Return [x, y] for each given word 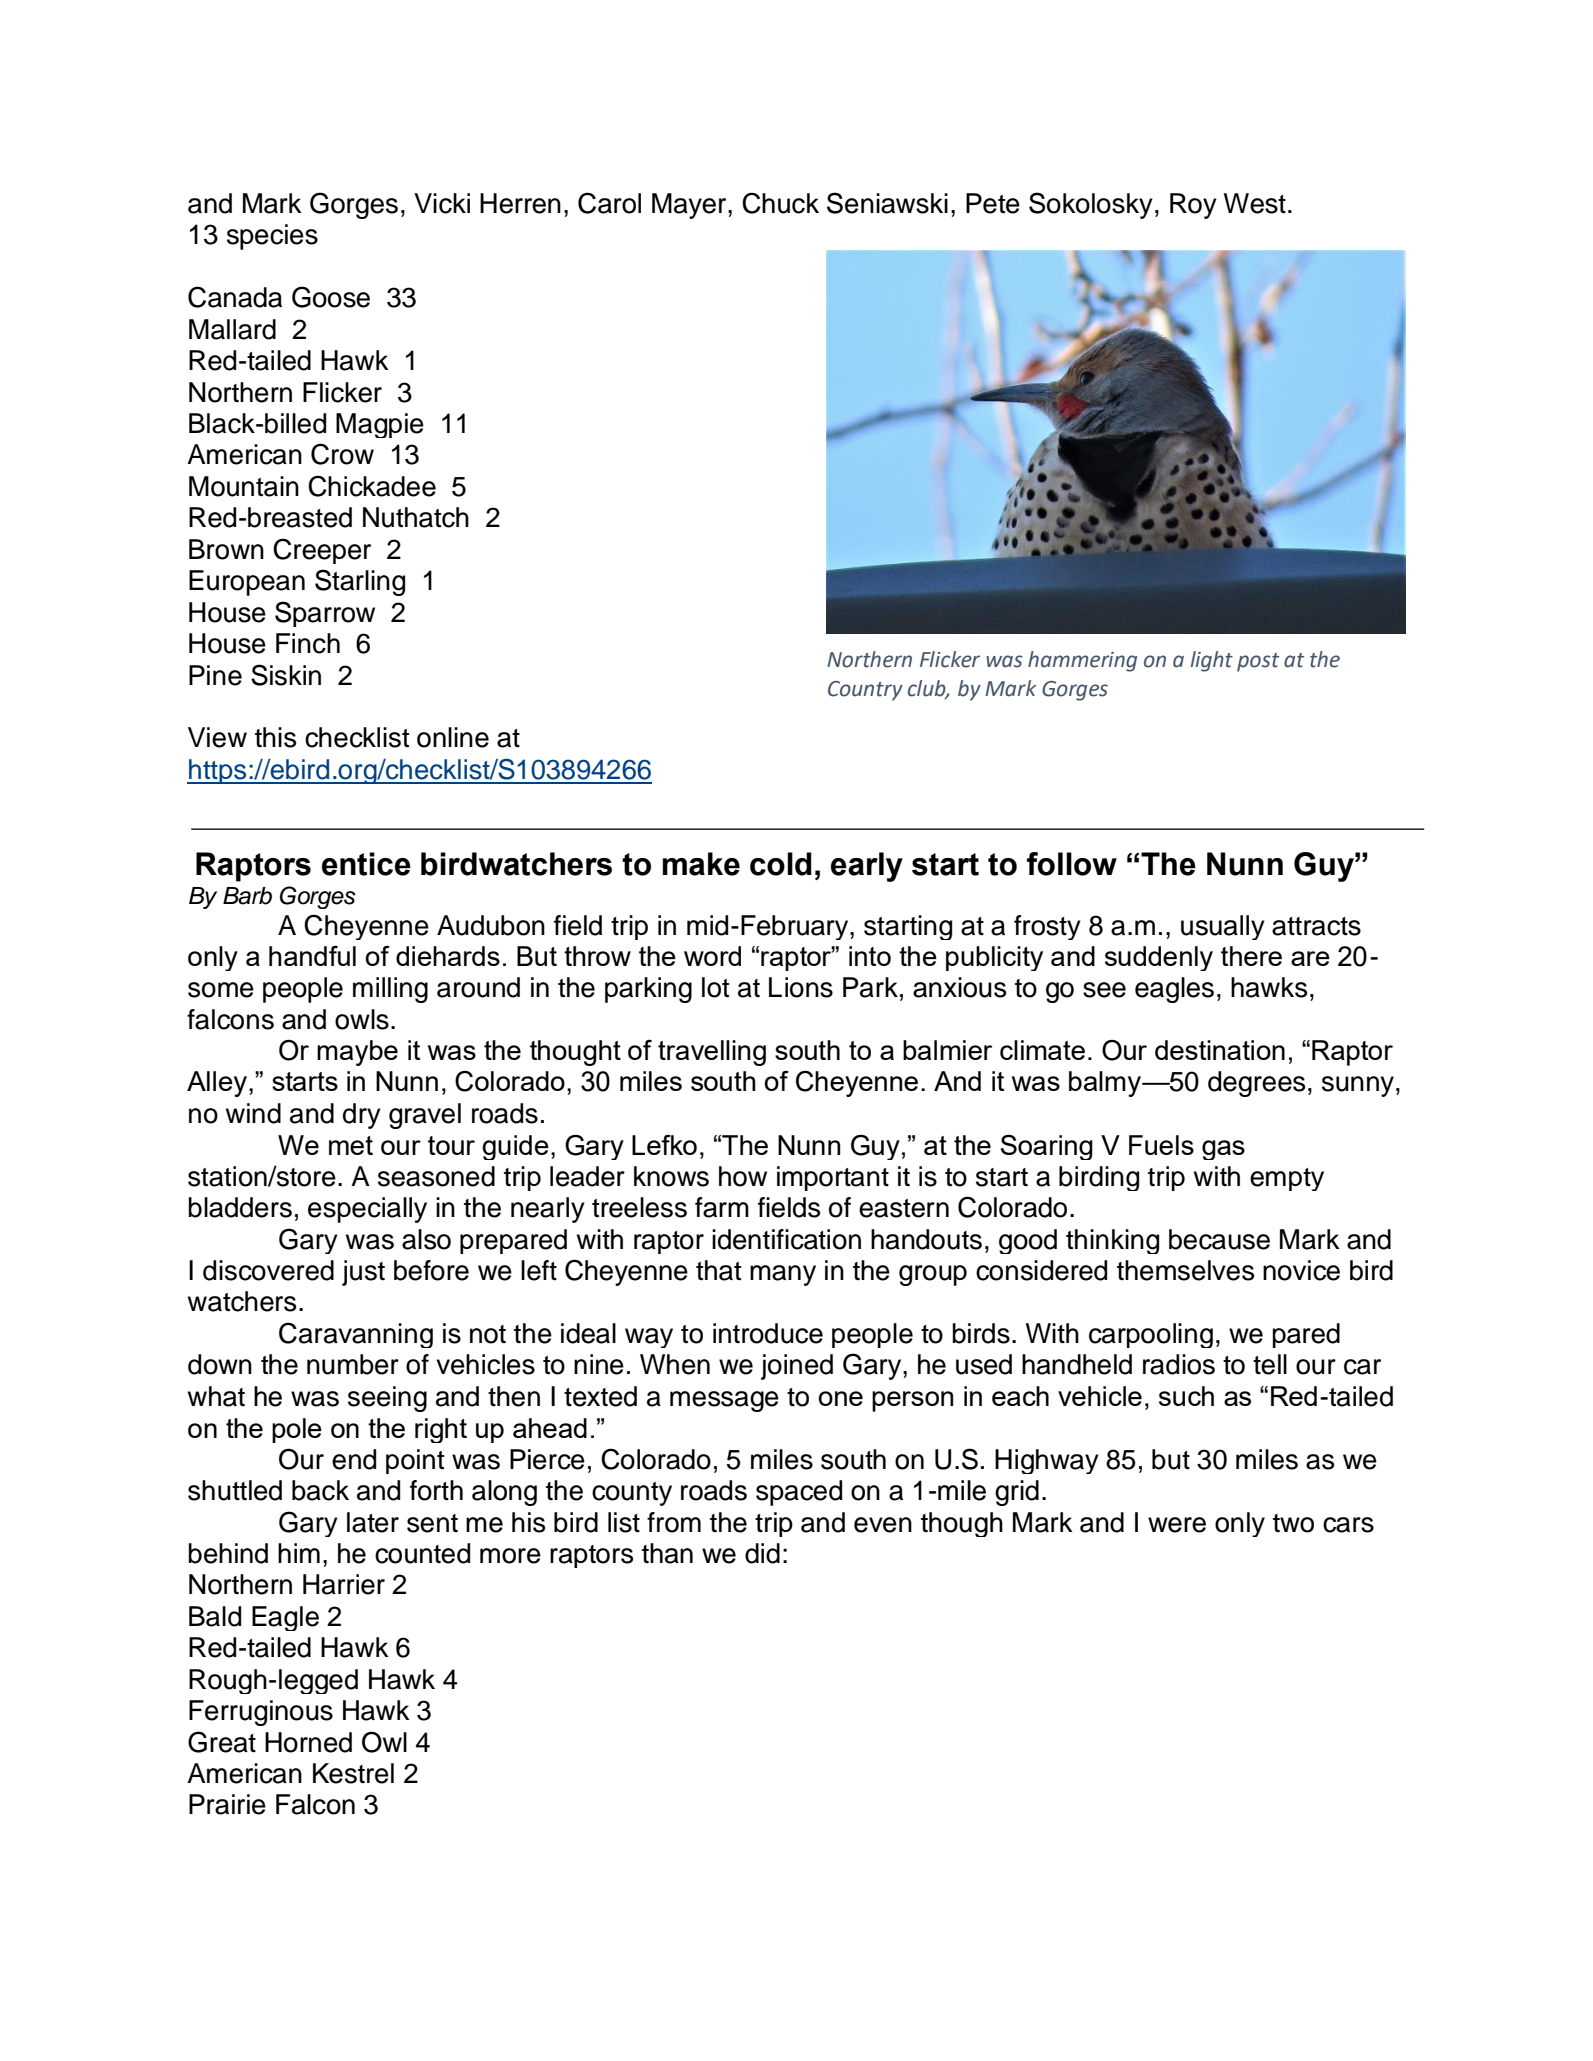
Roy [1193, 206]
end [354, 1459]
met [351, 1145]
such [1186, 1396]
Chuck [780, 203]
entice [366, 864]
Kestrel [353, 1773]
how [743, 1176]
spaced [799, 1493]
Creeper [322, 551]
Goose [331, 297]
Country [865, 691]
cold [781, 864]
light [1212, 661]
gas [1223, 1150]
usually [1223, 927]
